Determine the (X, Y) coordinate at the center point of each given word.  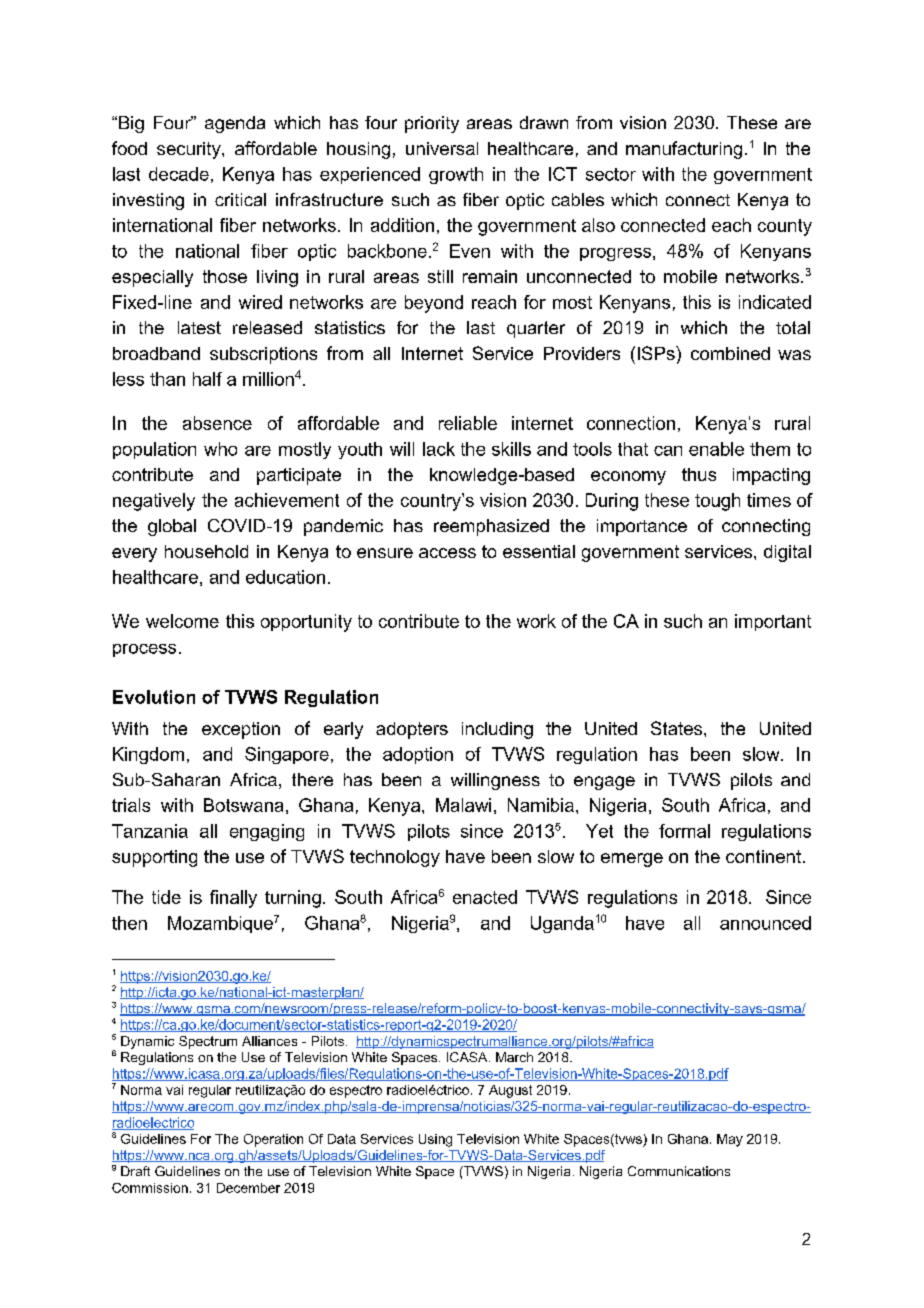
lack (439, 449)
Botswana (243, 805)
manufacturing (684, 150)
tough (717, 502)
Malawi (463, 805)
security (190, 150)
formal (684, 831)
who (220, 449)
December (248, 1188)
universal (442, 148)
